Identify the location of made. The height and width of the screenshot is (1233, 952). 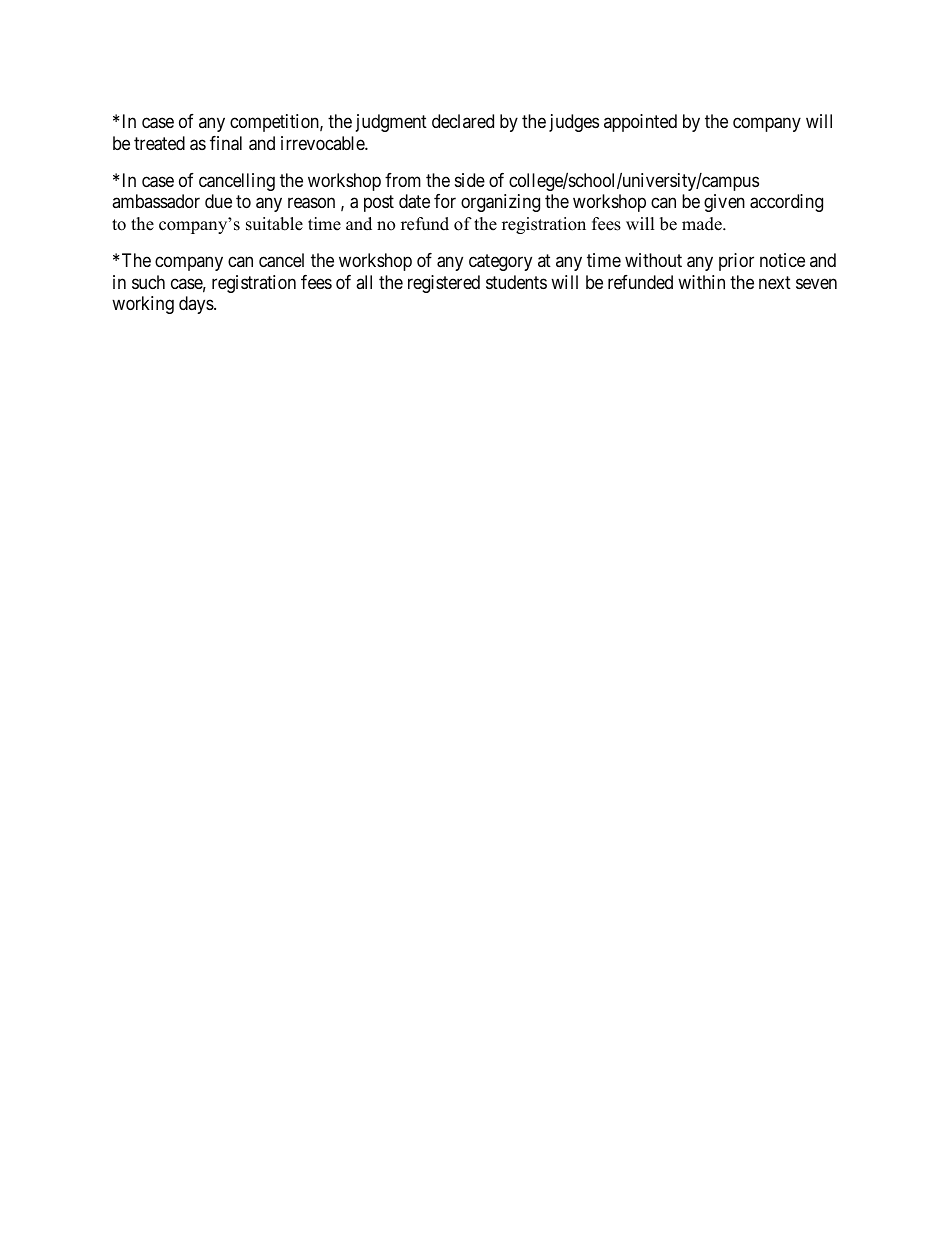
(703, 224).
